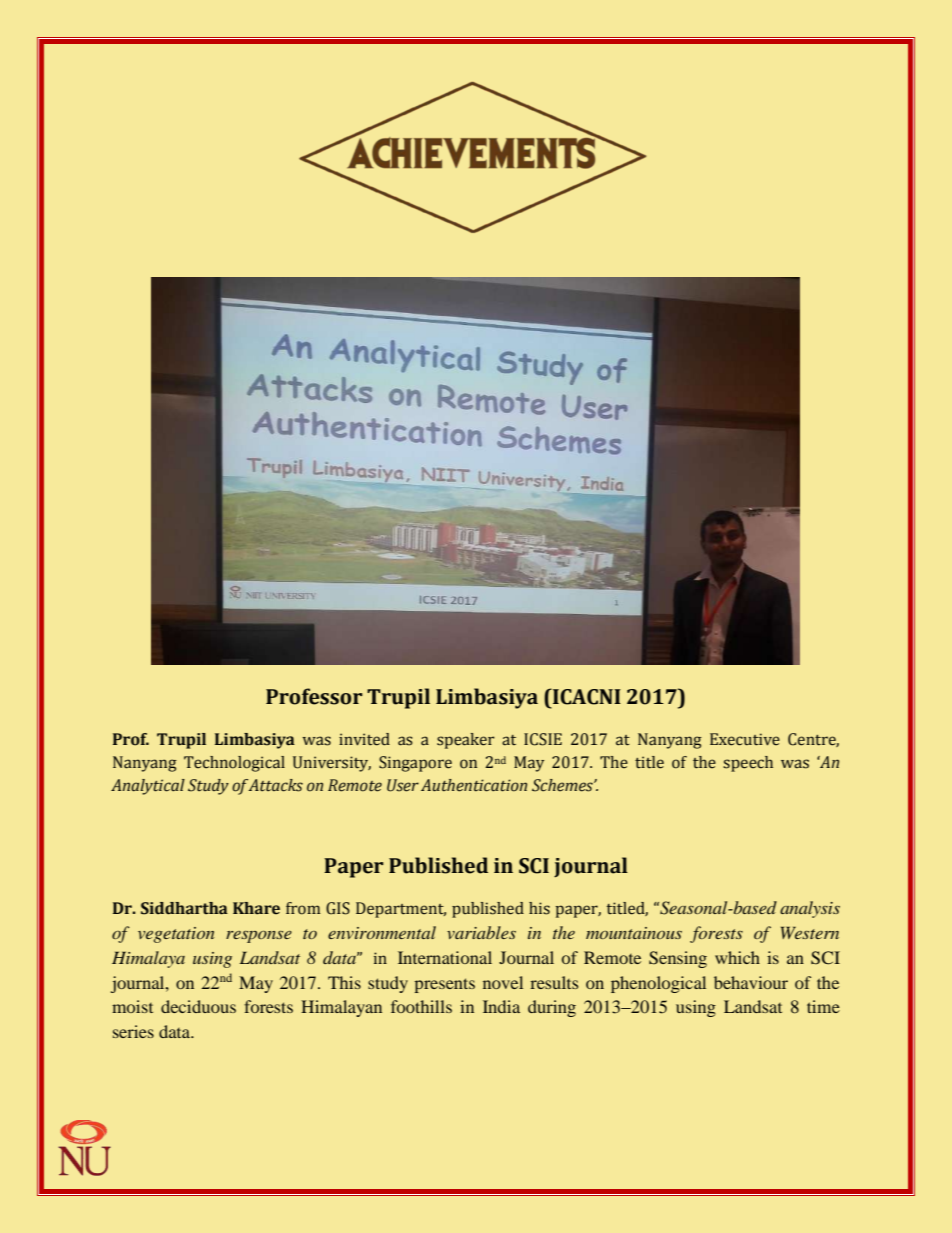 The width and height of the screenshot is (952, 1233). Describe the element at coordinates (466, 741) in the screenshot. I see `speaker` at that location.
